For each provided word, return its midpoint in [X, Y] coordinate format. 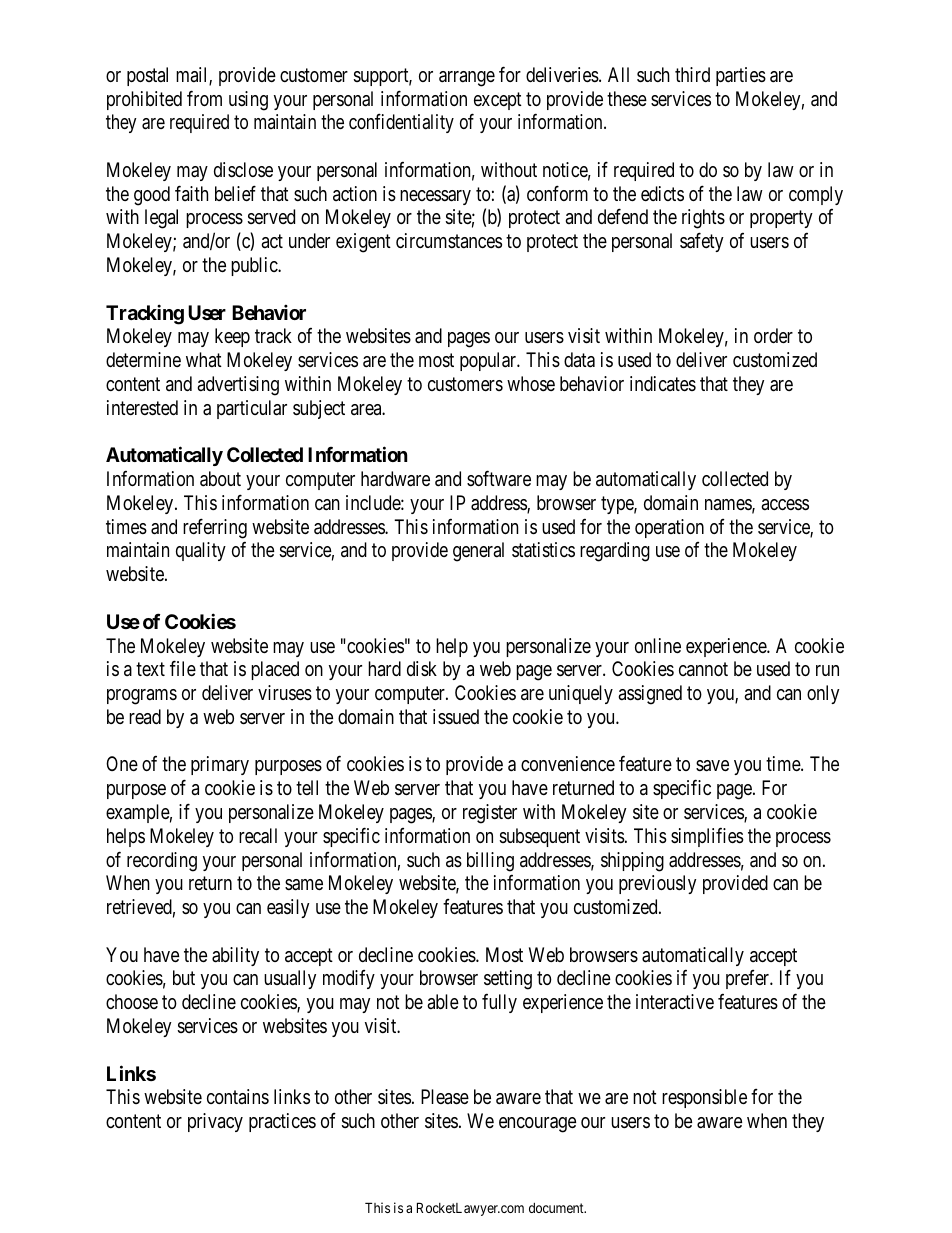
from [204, 98]
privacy [215, 1122]
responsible [704, 1098]
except [498, 101]
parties [741, 76]
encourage [537, 1125]
